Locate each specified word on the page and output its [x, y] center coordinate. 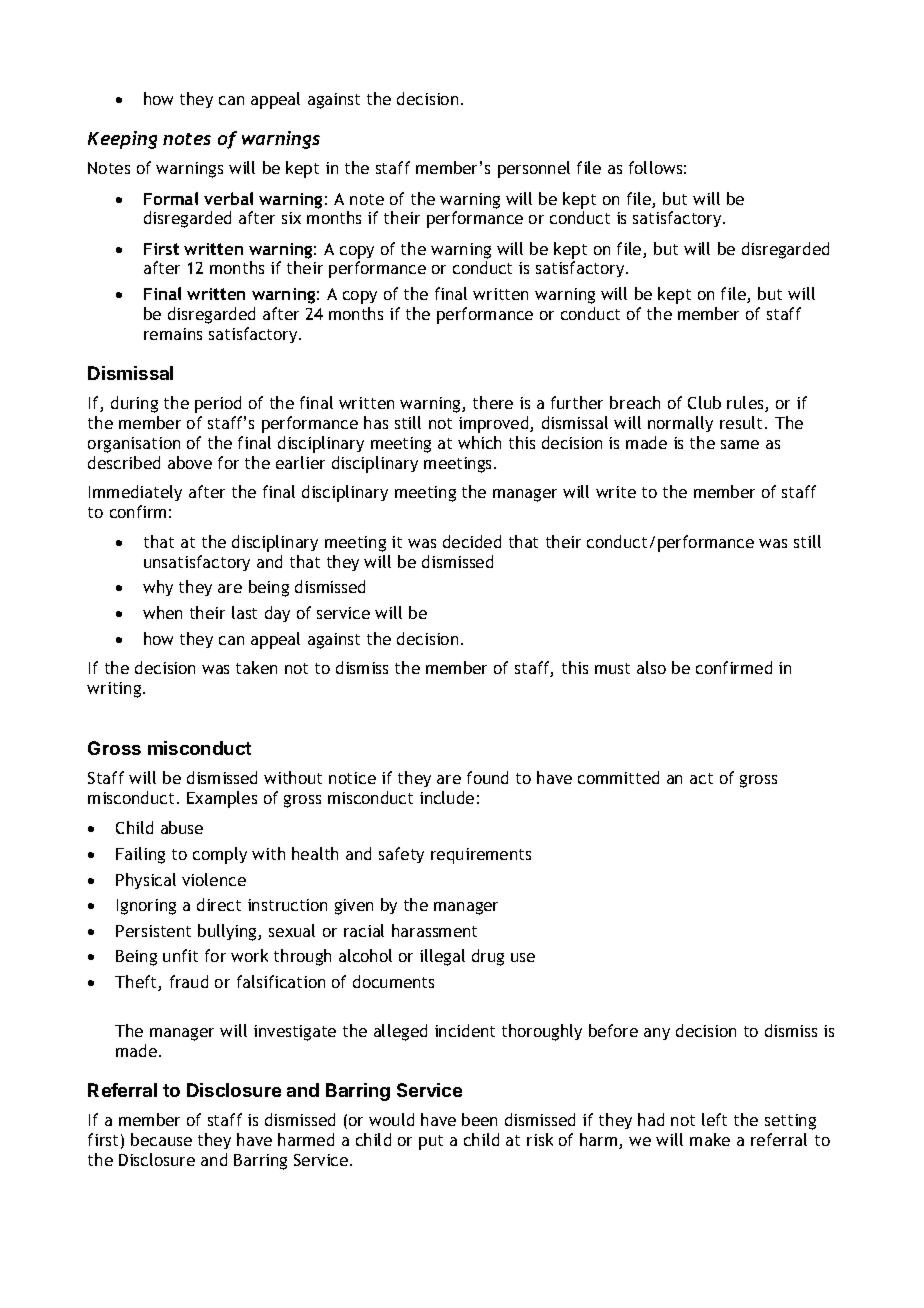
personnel [534, 169]
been [479, 1119]
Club [704, 402]
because [161, 1139]
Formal [171, 198]
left [714, 1119]
